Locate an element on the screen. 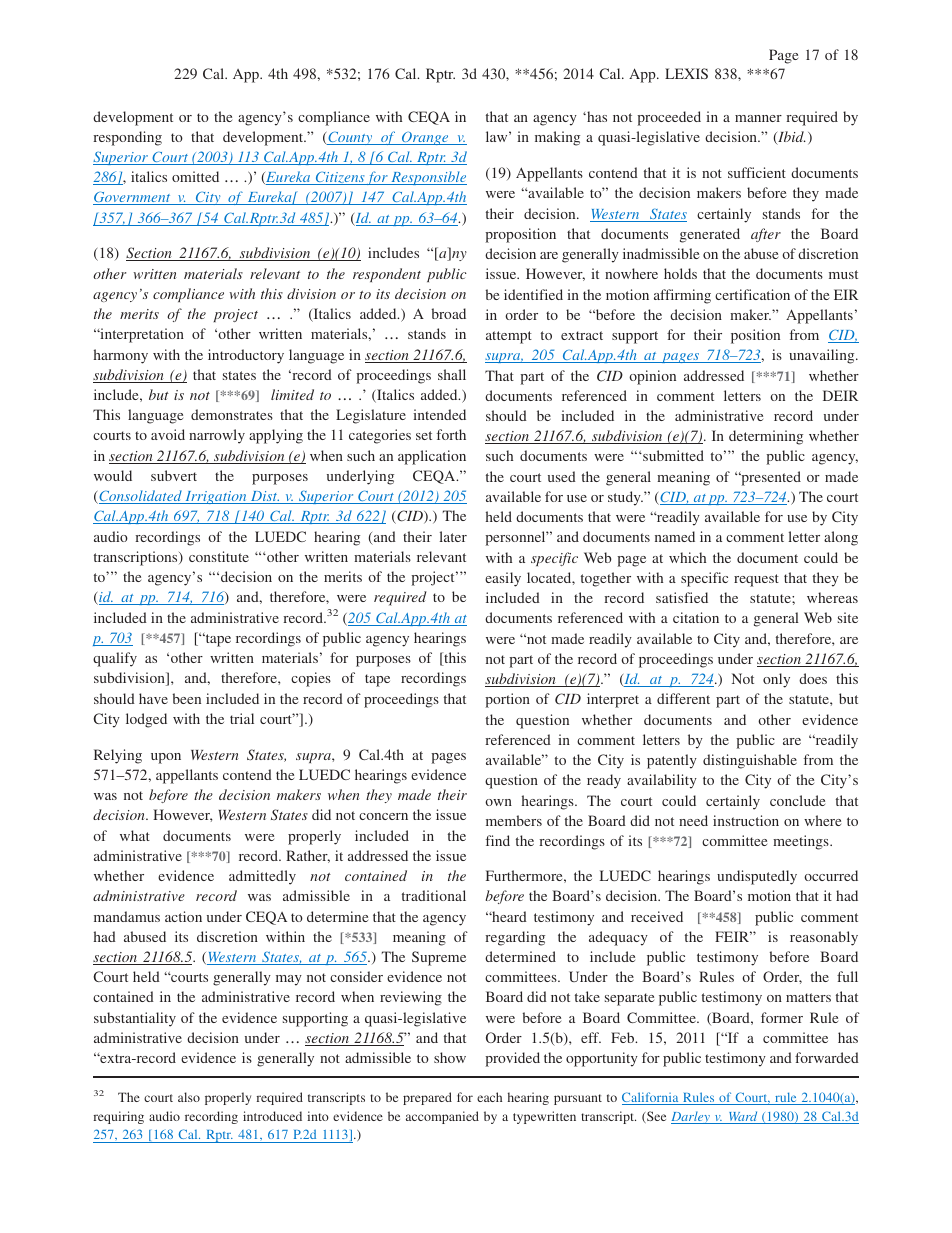  easily is located at coordinates (503, 579).
